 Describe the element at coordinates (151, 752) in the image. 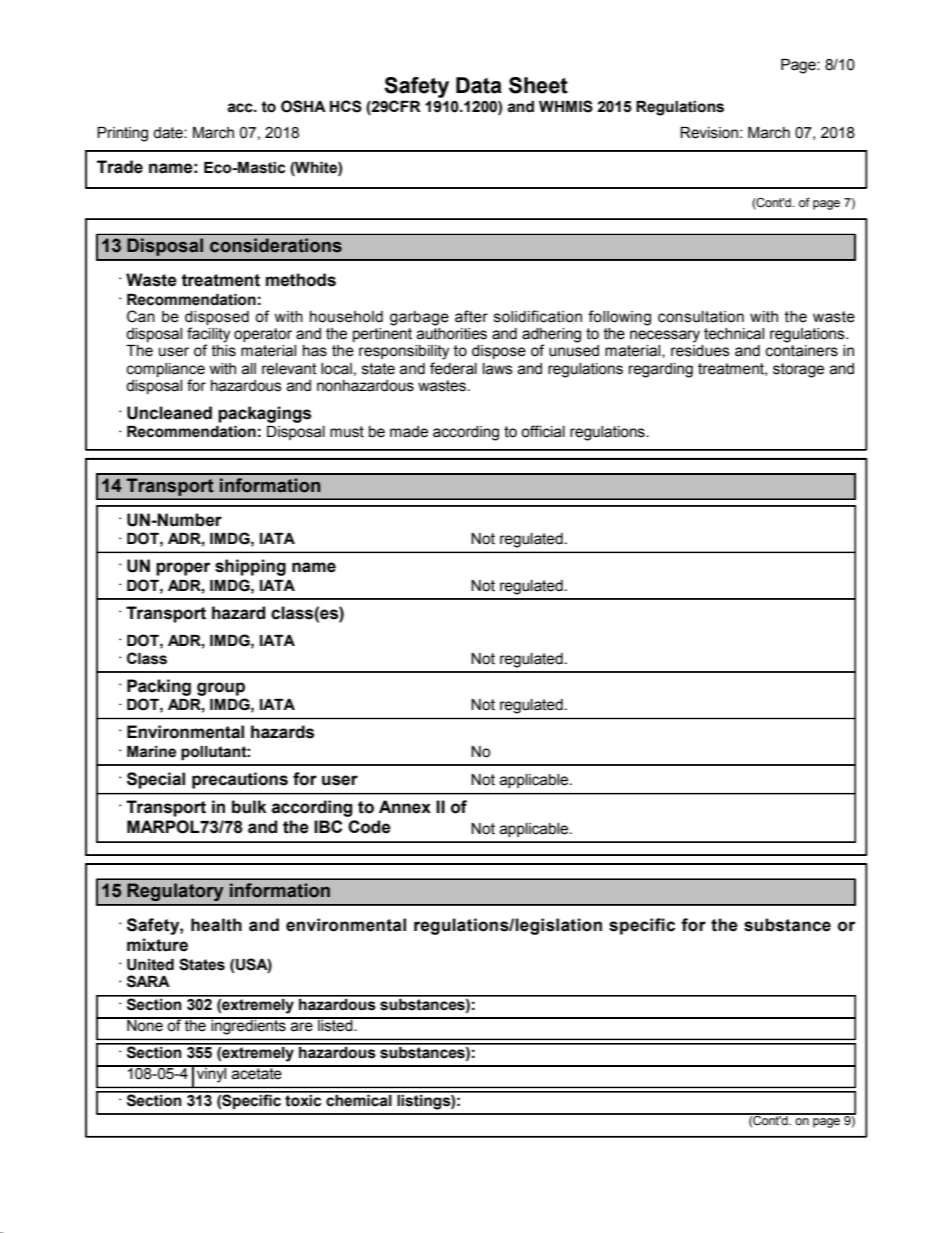

I see `Marine` at that location.
